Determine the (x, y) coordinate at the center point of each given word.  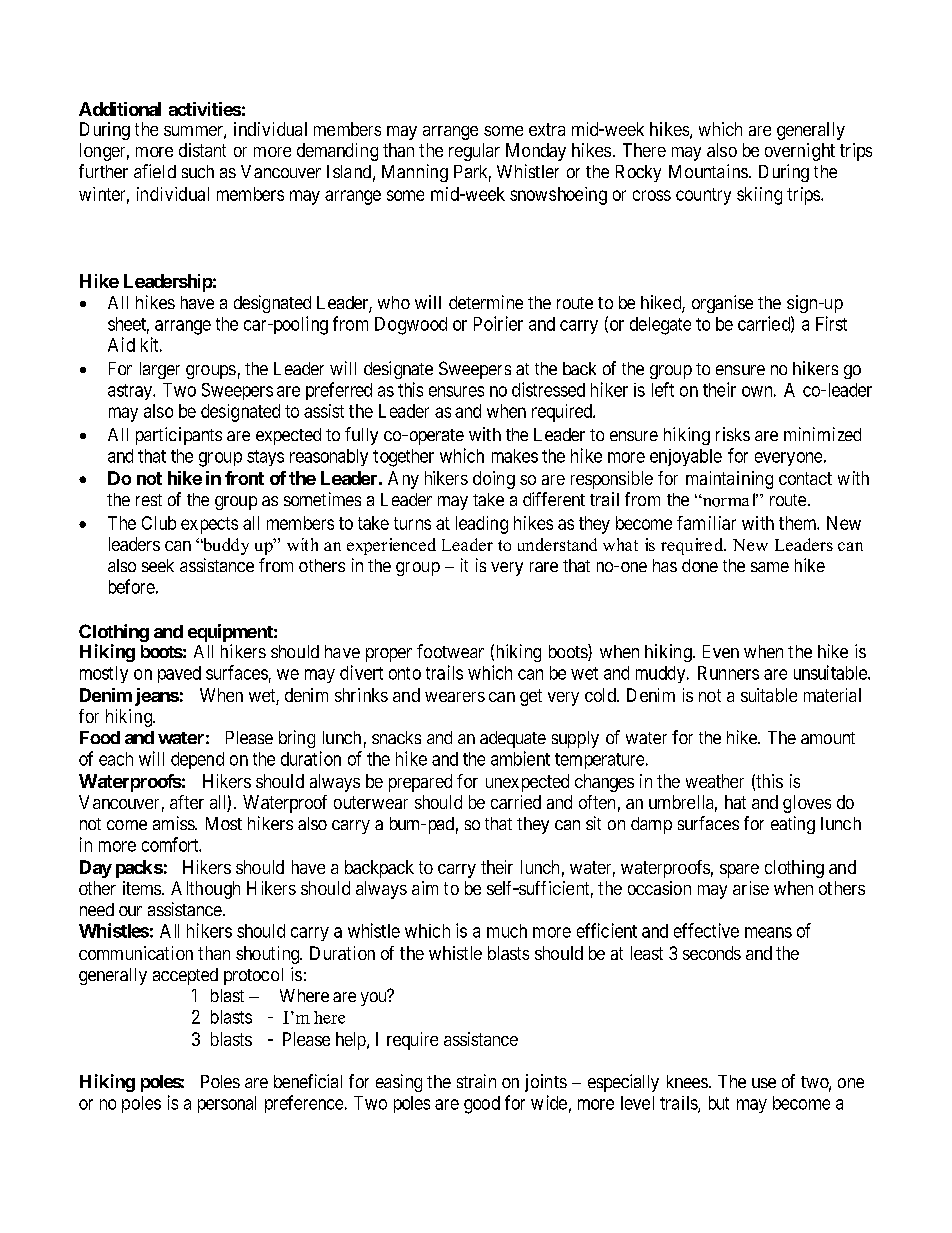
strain (476, 1081)
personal (227, 1104)
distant (202, 150)
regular (474, 152)
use (764, 1083)
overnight (800, 152)
